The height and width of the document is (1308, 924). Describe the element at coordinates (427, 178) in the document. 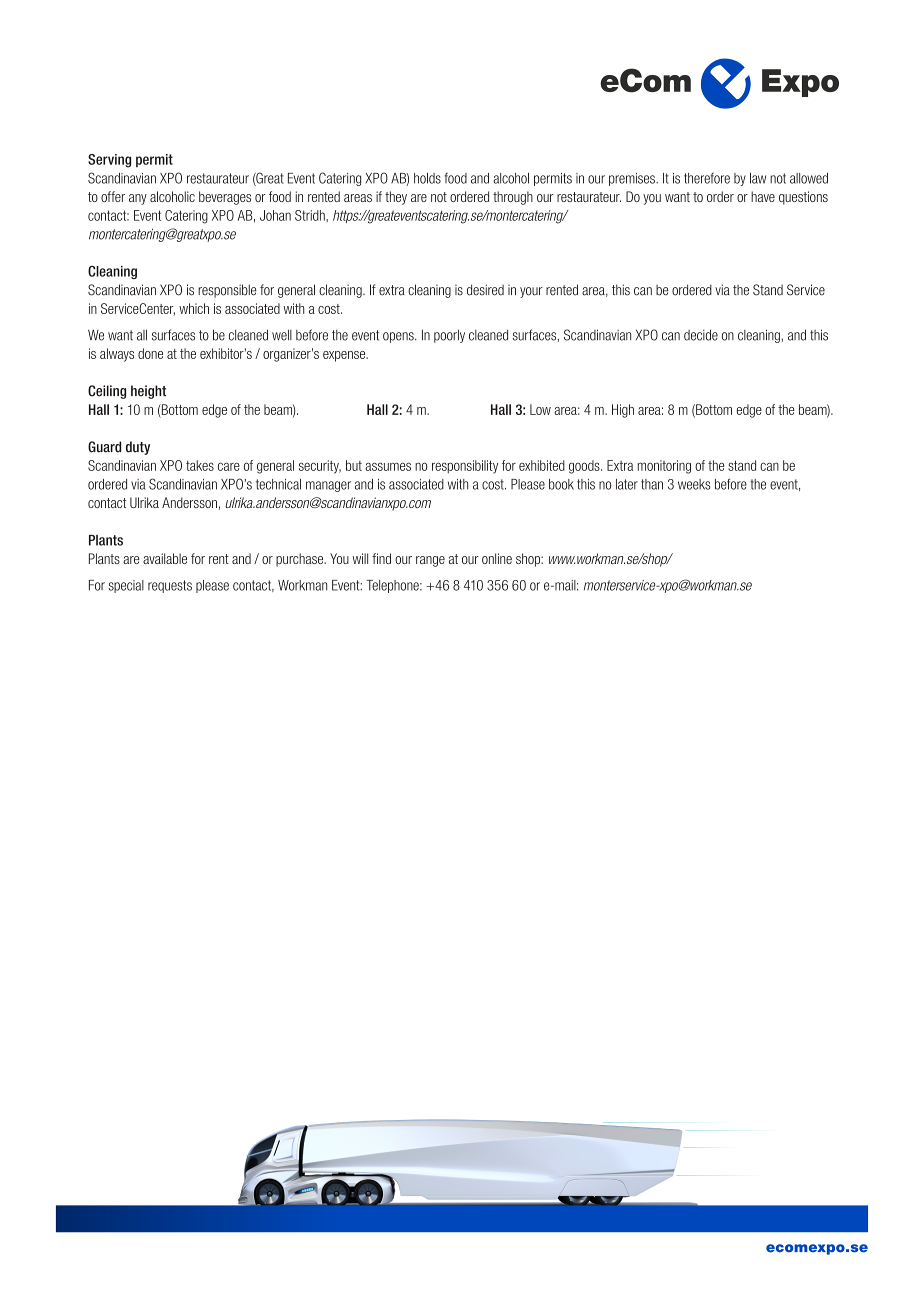

I see `holds` at that location.
